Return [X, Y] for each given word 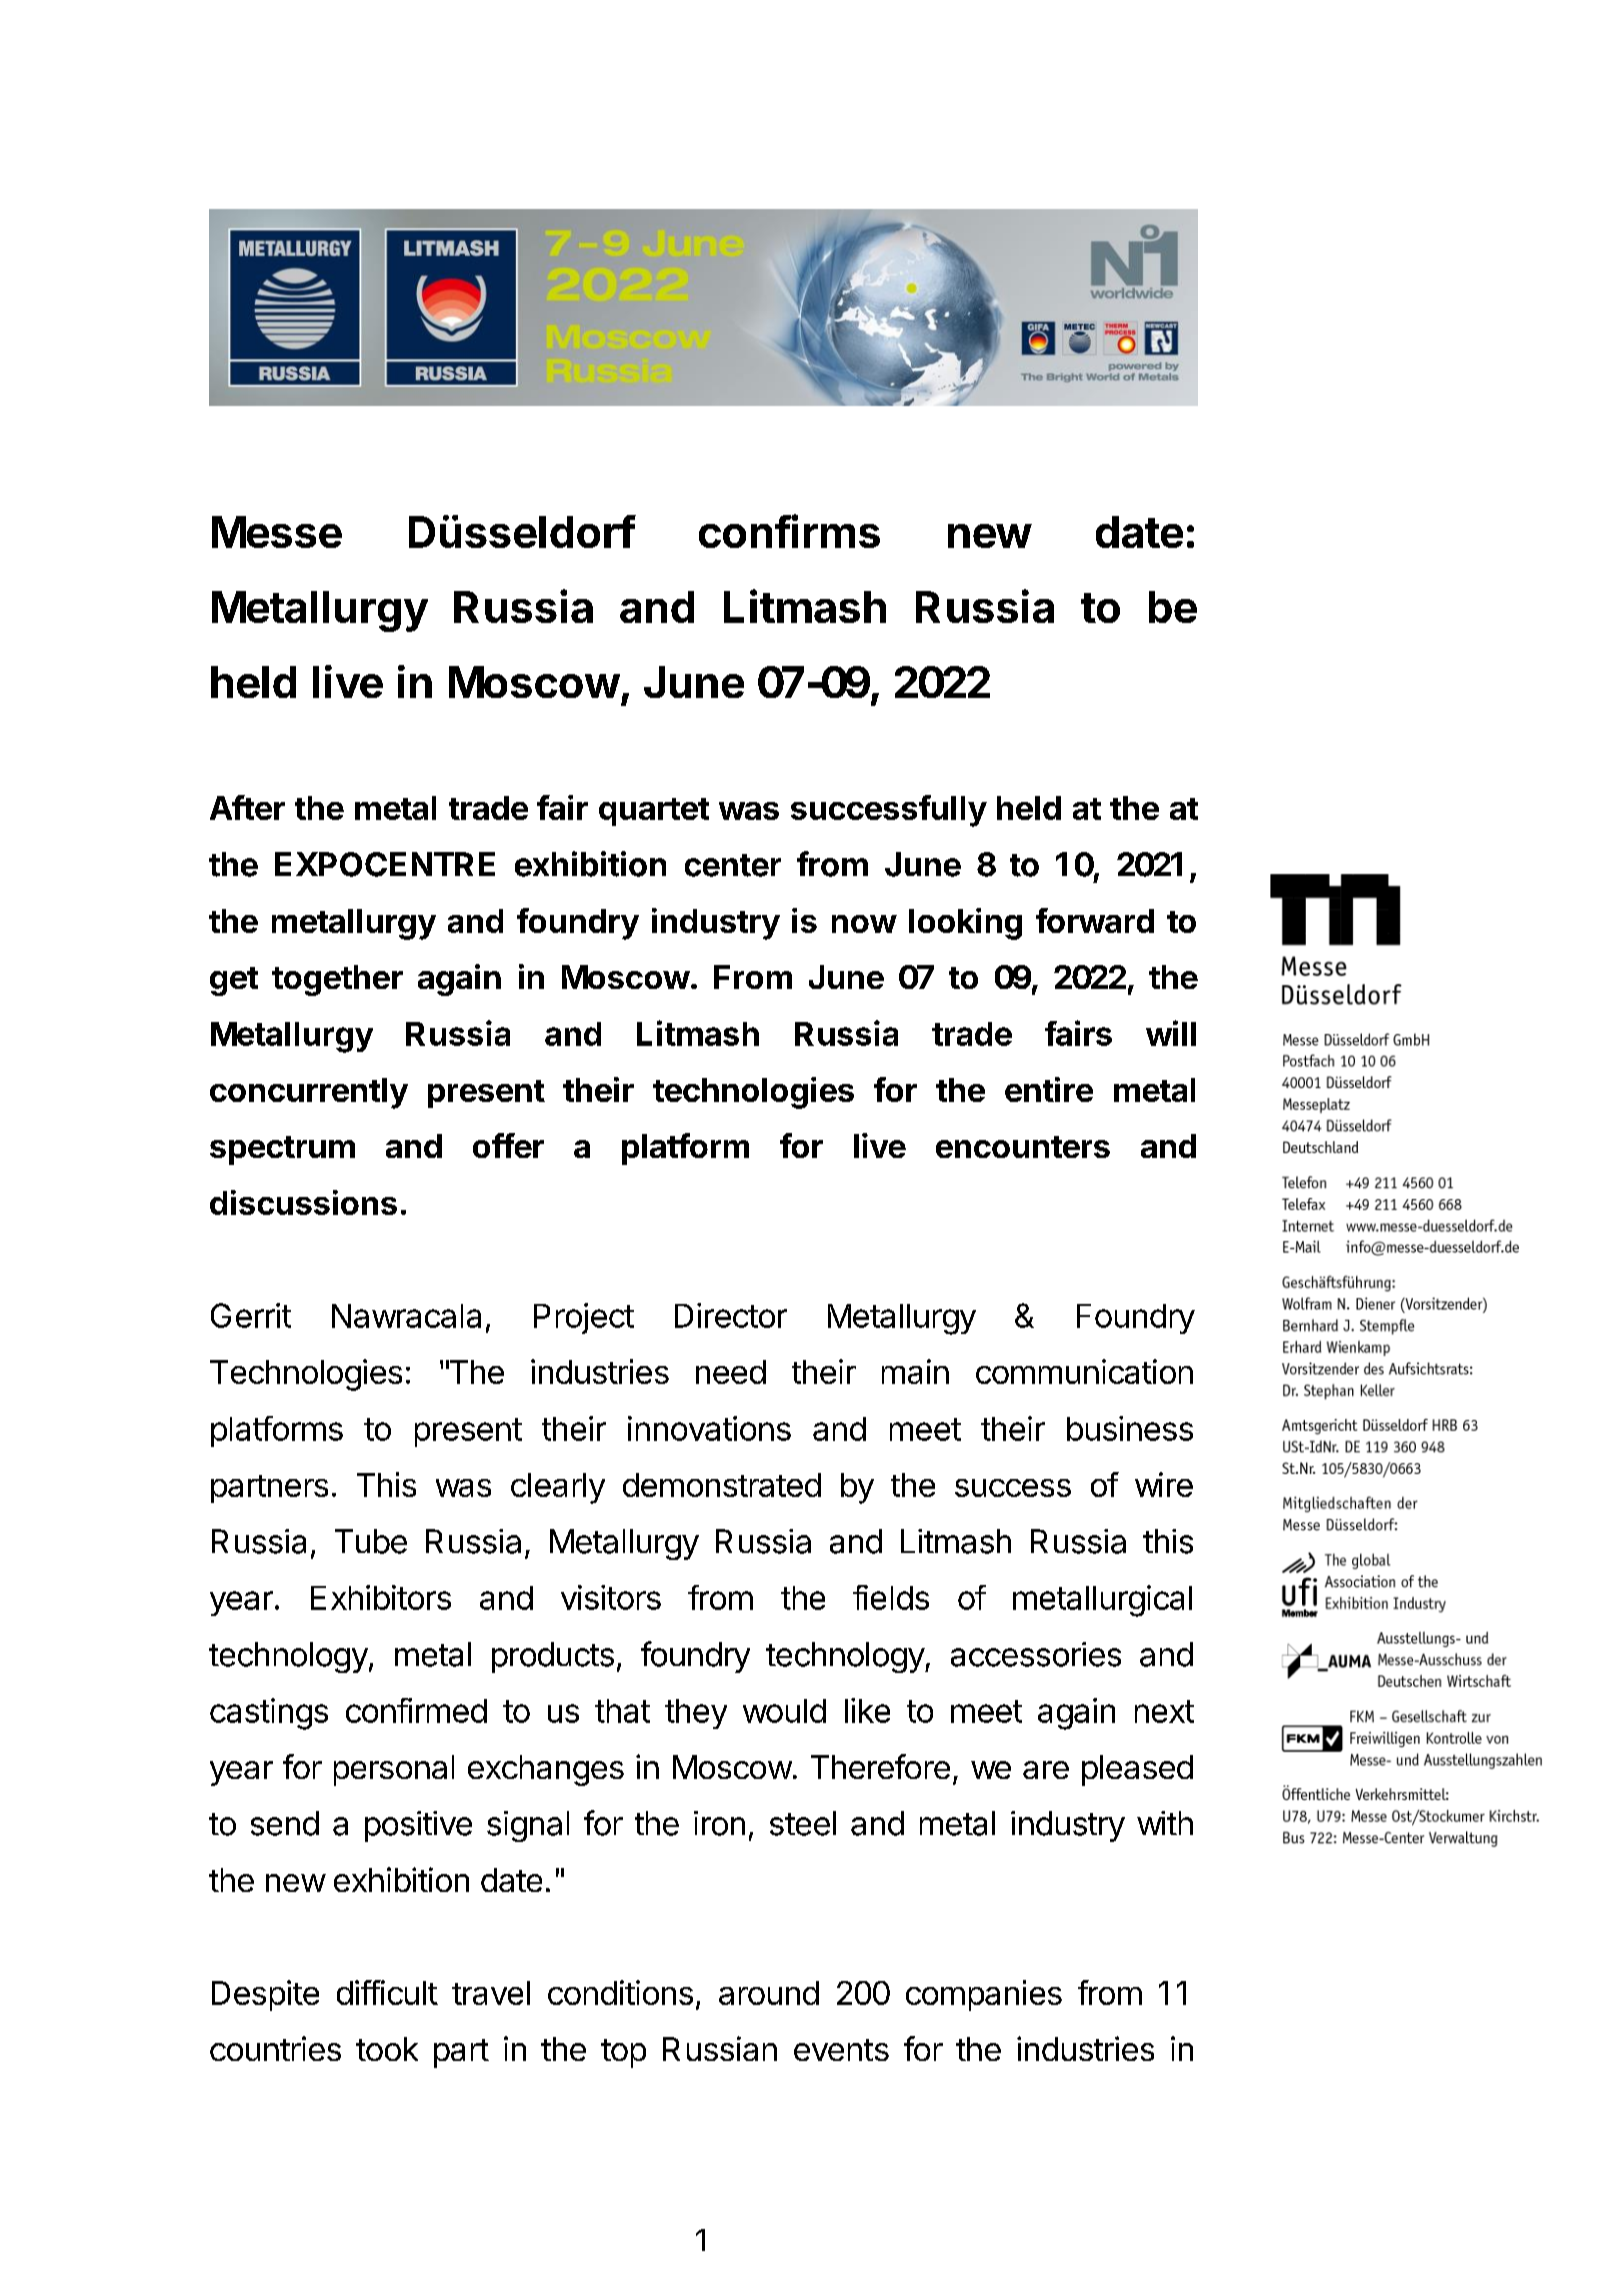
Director [731, 1315]
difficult [387, 1992]
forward [1095, 920]
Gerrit [251, 1315]
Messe [277, 532]
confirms [789, 531]
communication [1084, 1371]
